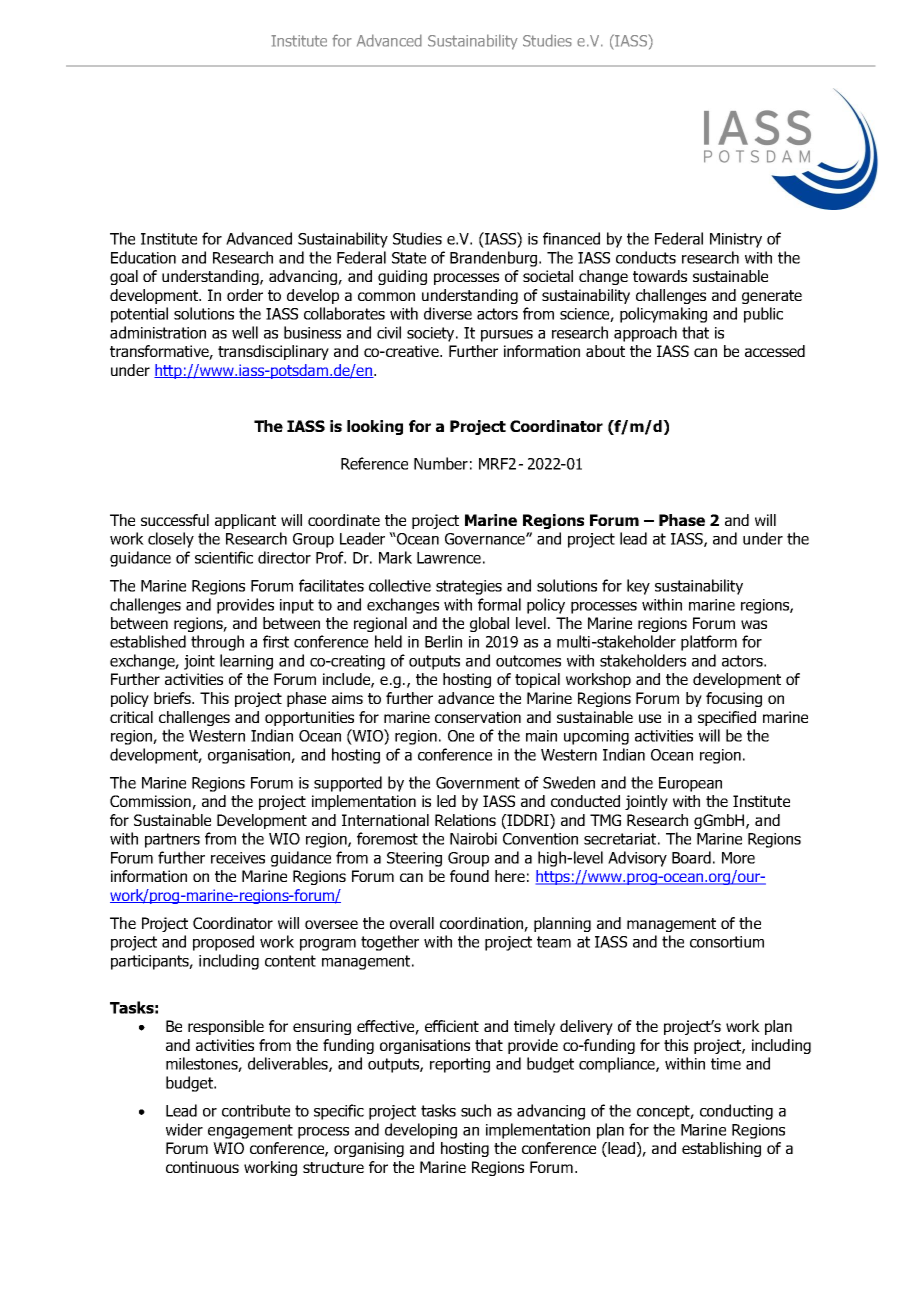 This document has width=924, height=1308. Describe the element at coordinates (409, 258) in the document. I see `State` at that location.
